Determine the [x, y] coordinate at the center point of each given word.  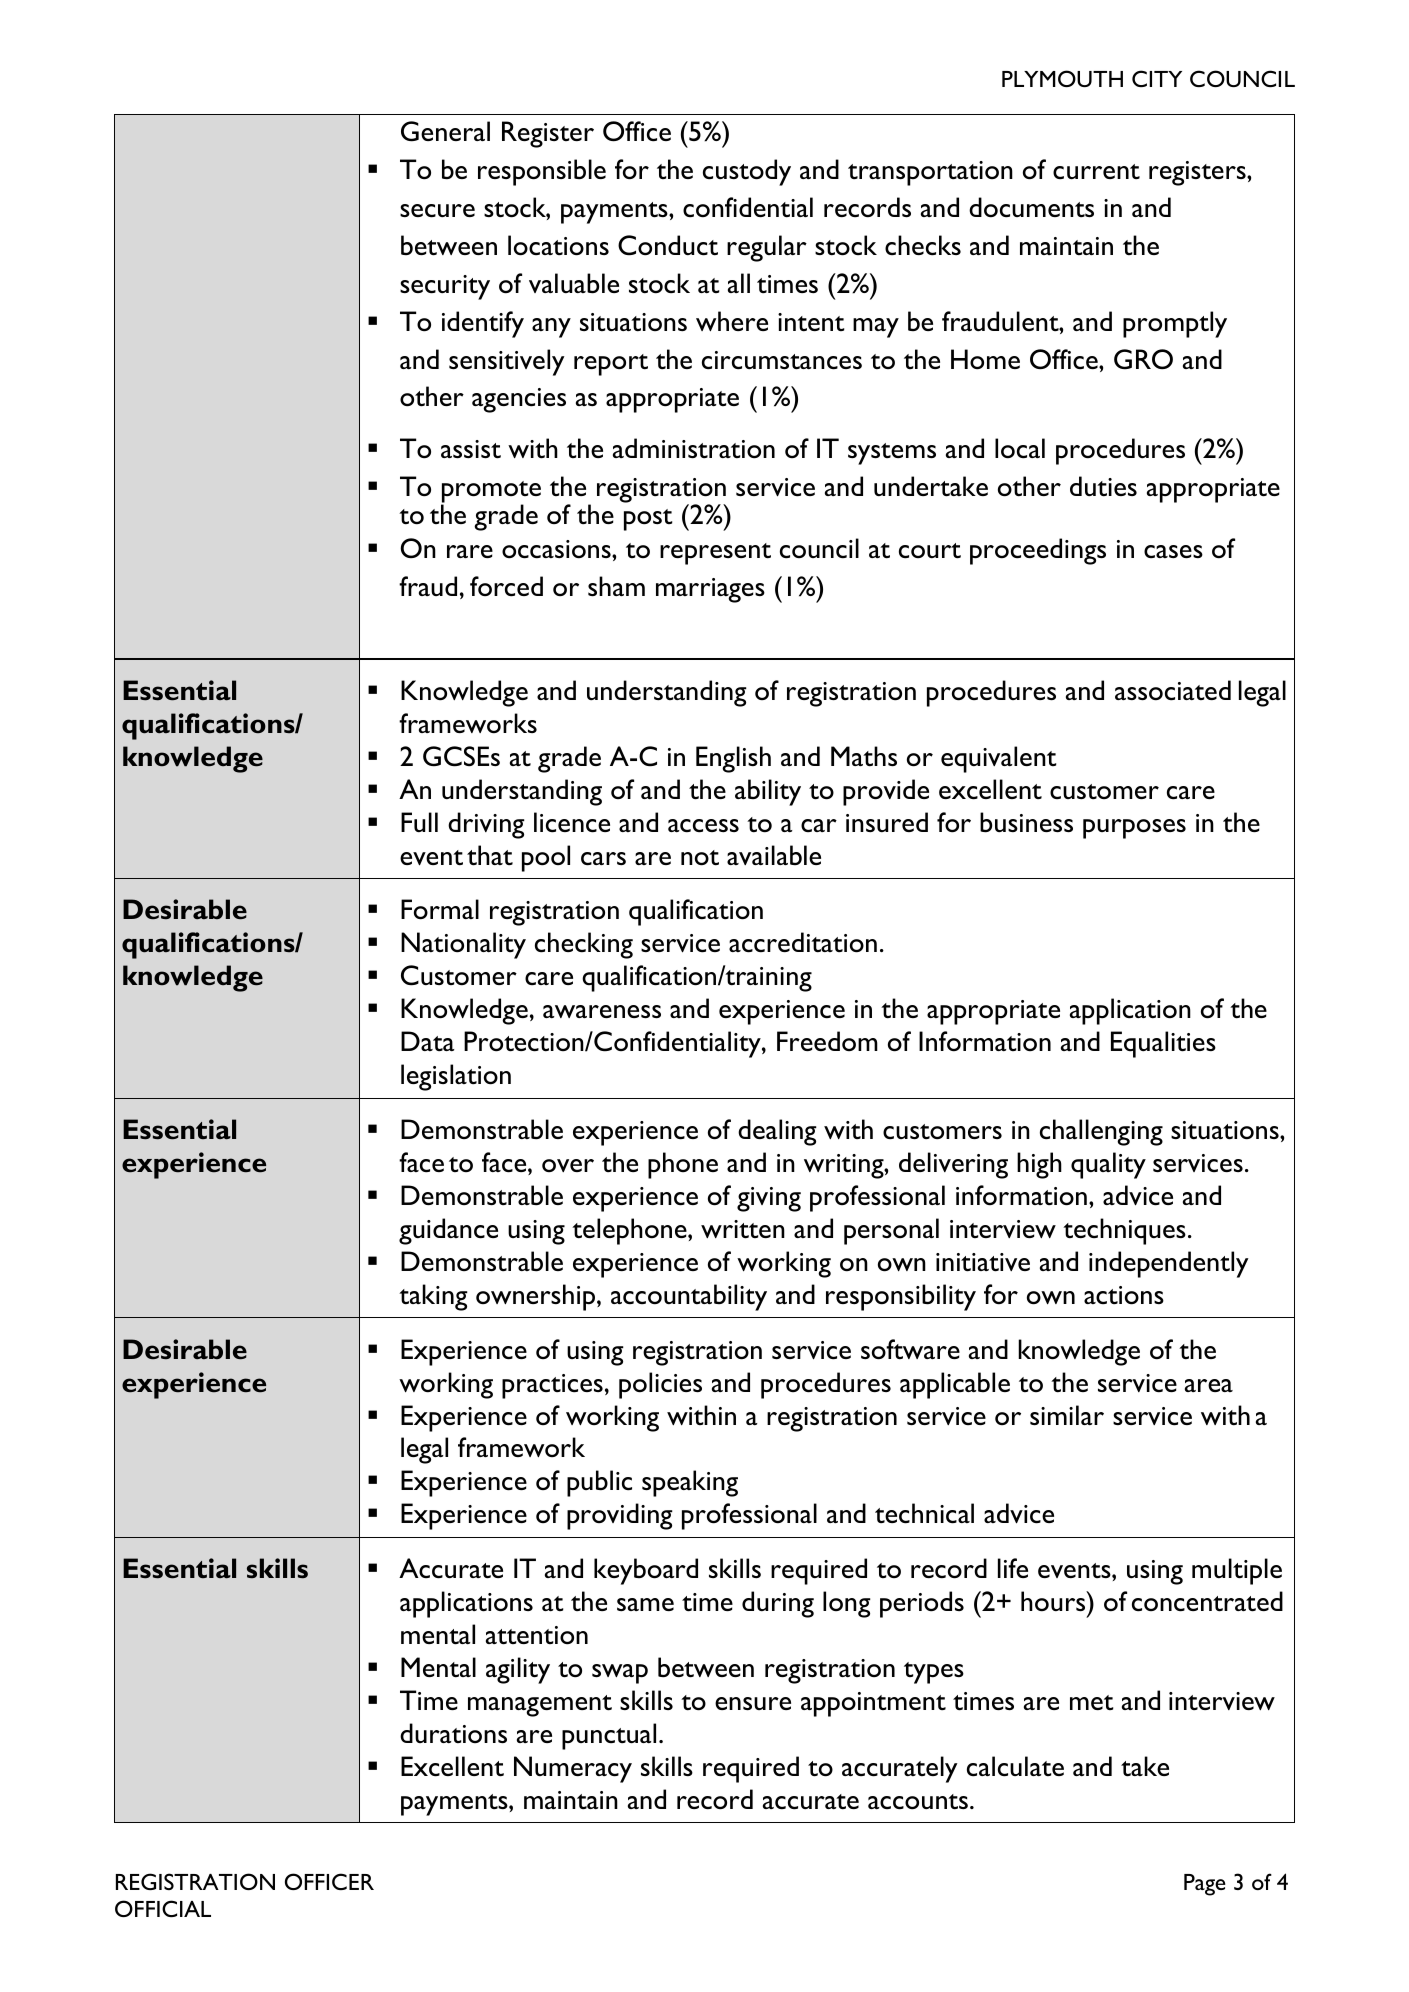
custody [747, 172]
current [1096, 171]
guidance [448, 1231]
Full [419, 822]
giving [769, 1199]
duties [1103, 486]
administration [694, 448]
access [703, 826]
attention [537, 1635]
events [1075, 1570]
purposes [1134, 829]
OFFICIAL [163, 1908]
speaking [690, 1483]
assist [471, 449]
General [445, 131]
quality [1108, 1165]
